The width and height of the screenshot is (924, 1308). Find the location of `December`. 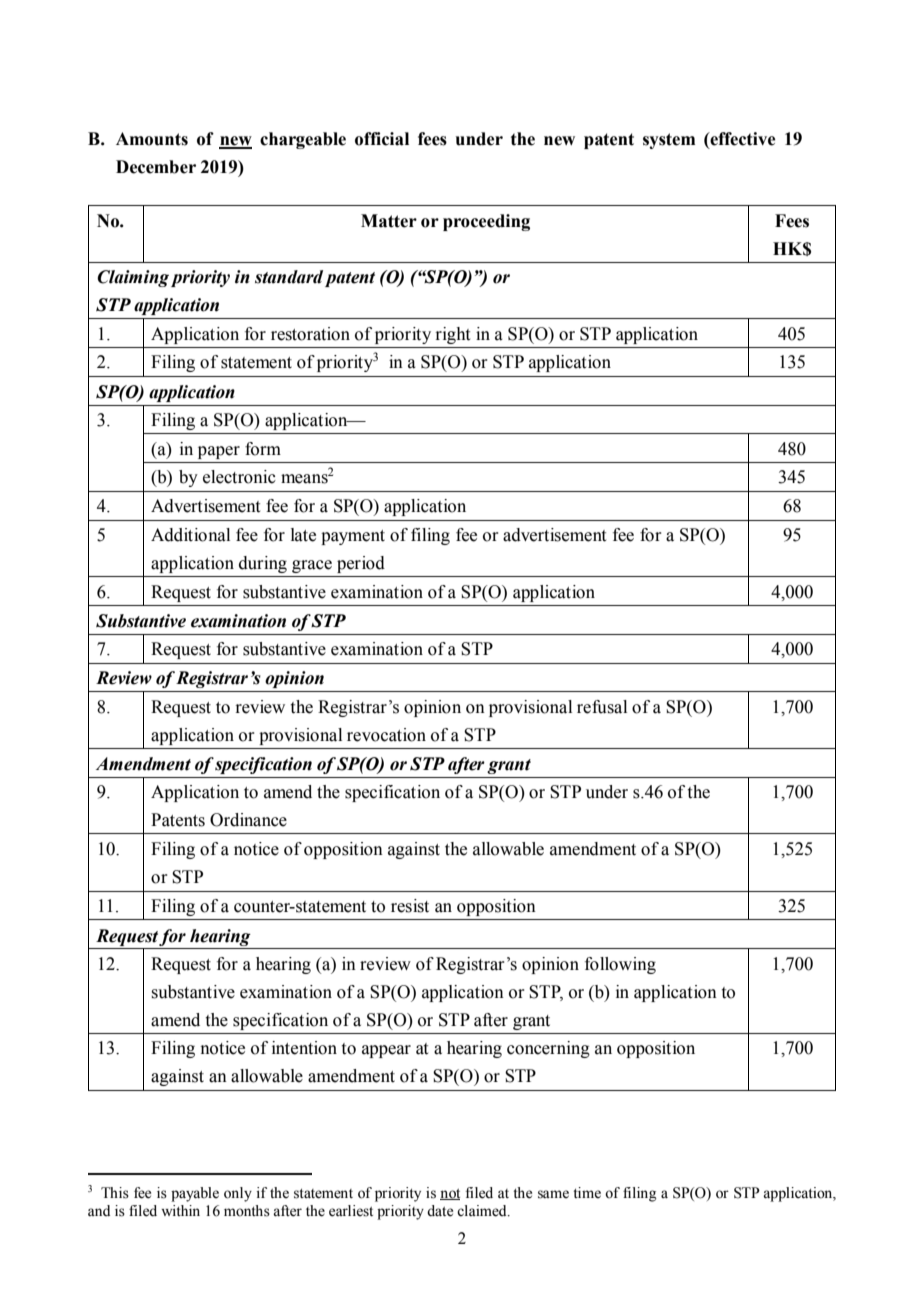

December is located at coordinates (156, 167).
